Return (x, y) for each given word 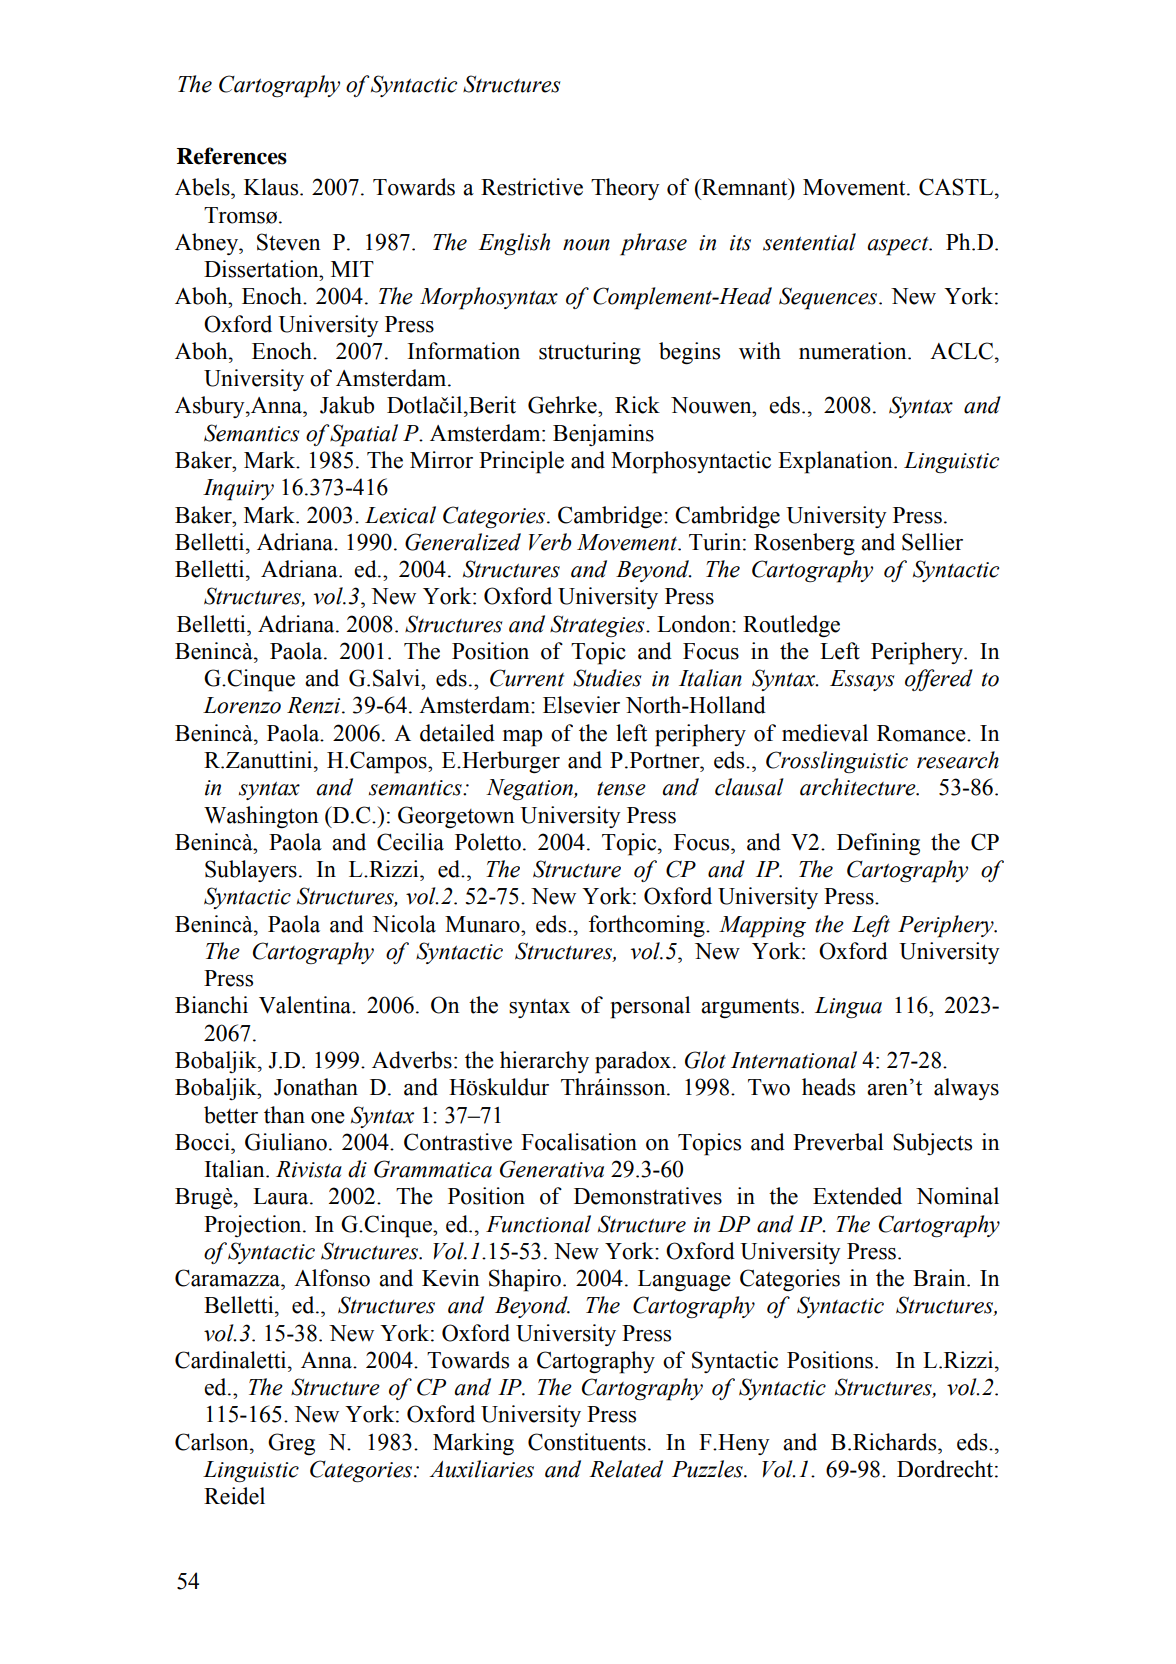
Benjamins (603, 435)
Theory (625, 189)
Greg (291, 1444)
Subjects (932, 1144)
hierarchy (544, 1062)
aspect (899, 246)
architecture (859, 787)
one (328, 1118)
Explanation (836, 462)
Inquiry (238, 490)
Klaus (272, 187)
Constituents (587, 1442)
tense (621, 788)
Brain (940, 1278)
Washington (261, 817)
